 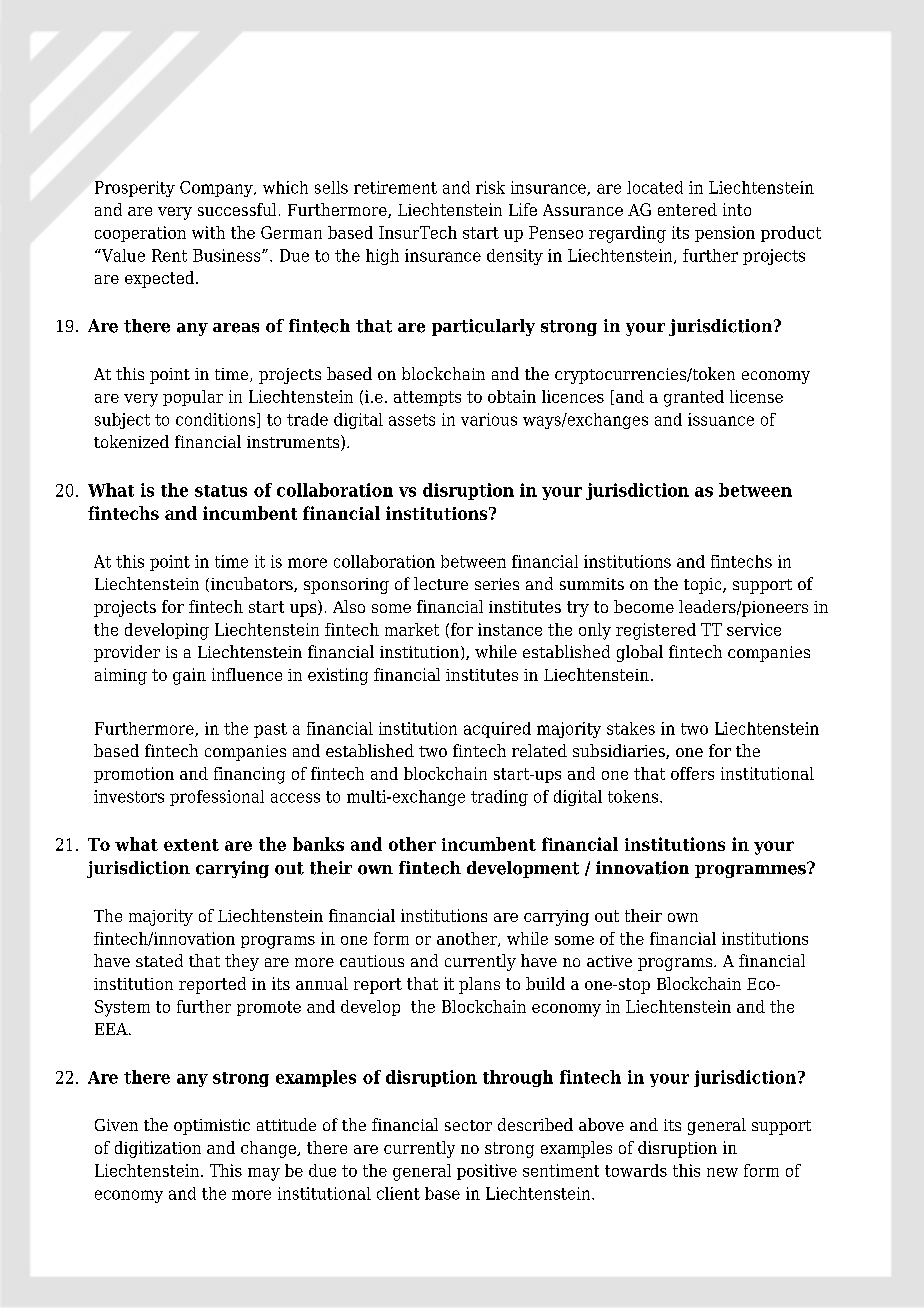 I want to click on positive, so click(x=487, y=1172).
